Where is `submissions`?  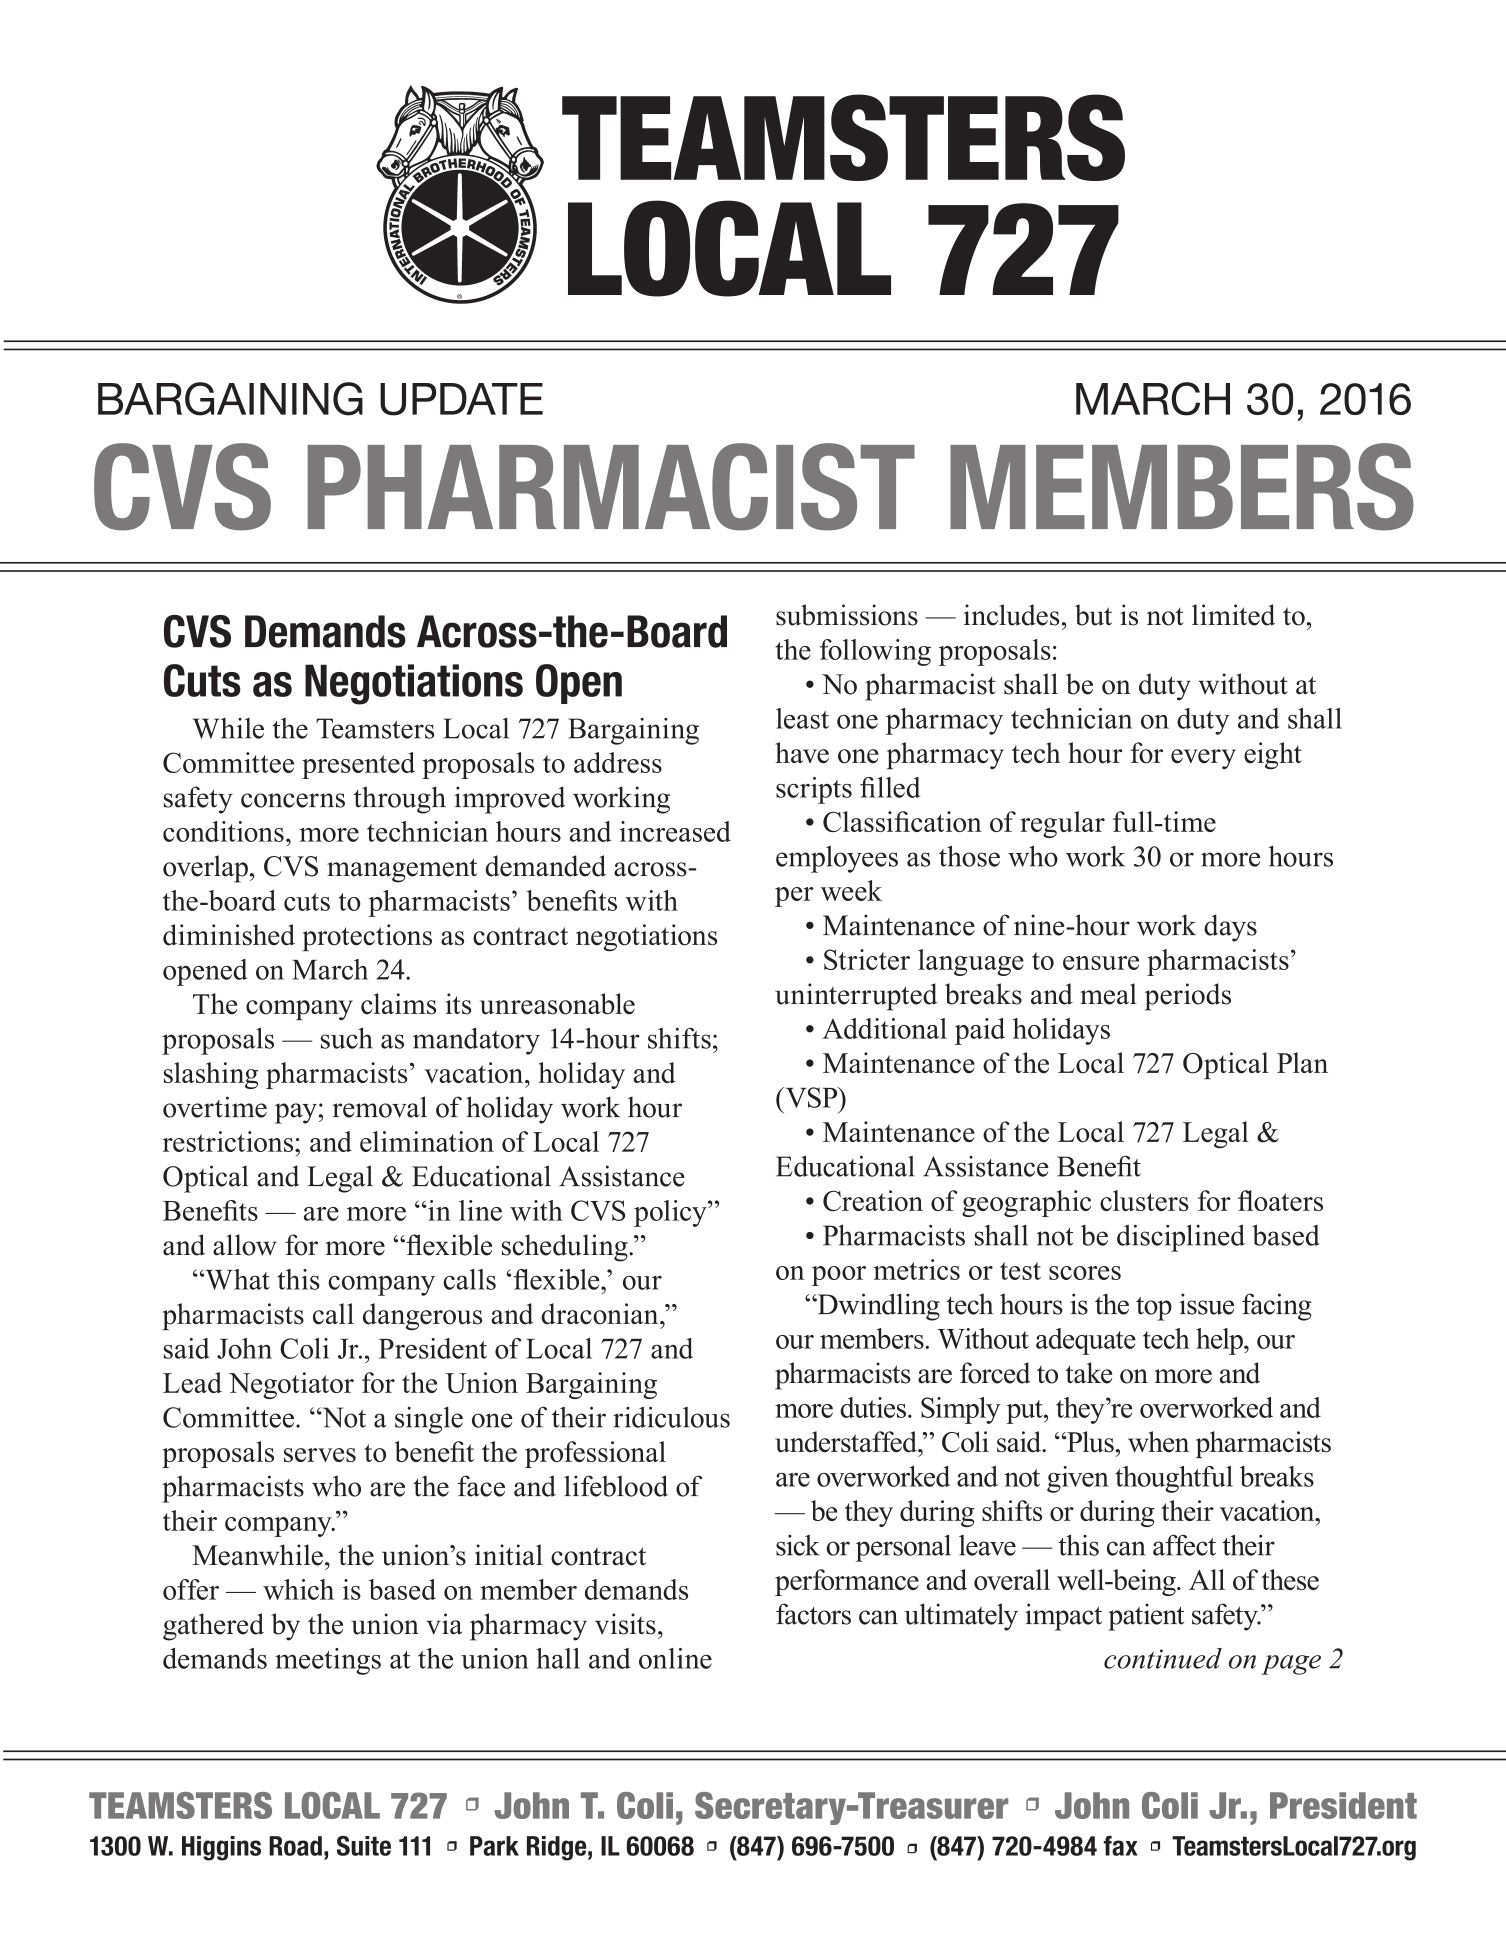 submissions is located at coordinates (847, 615).
